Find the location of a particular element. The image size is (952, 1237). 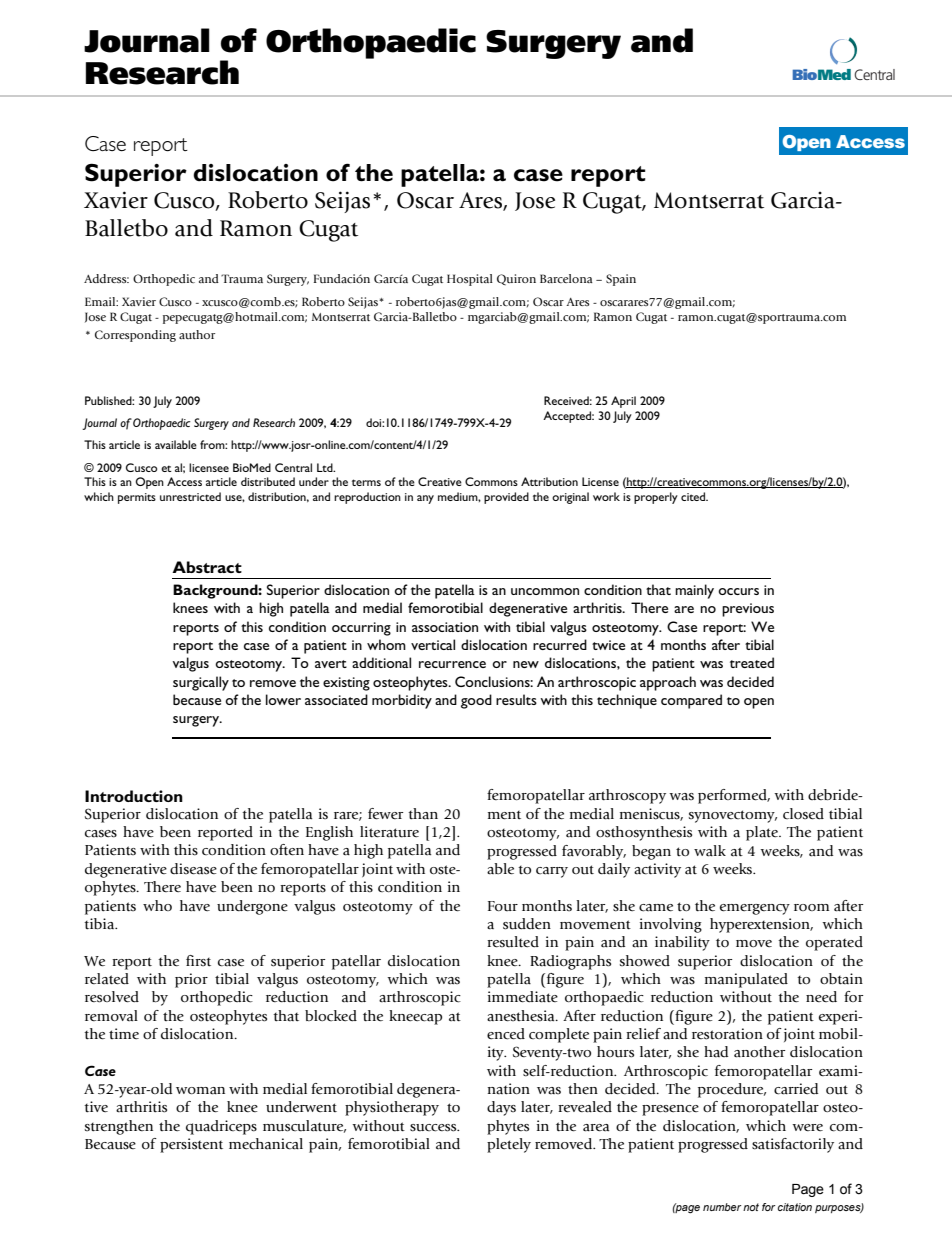

days is located at coordinates (501, 1108).
